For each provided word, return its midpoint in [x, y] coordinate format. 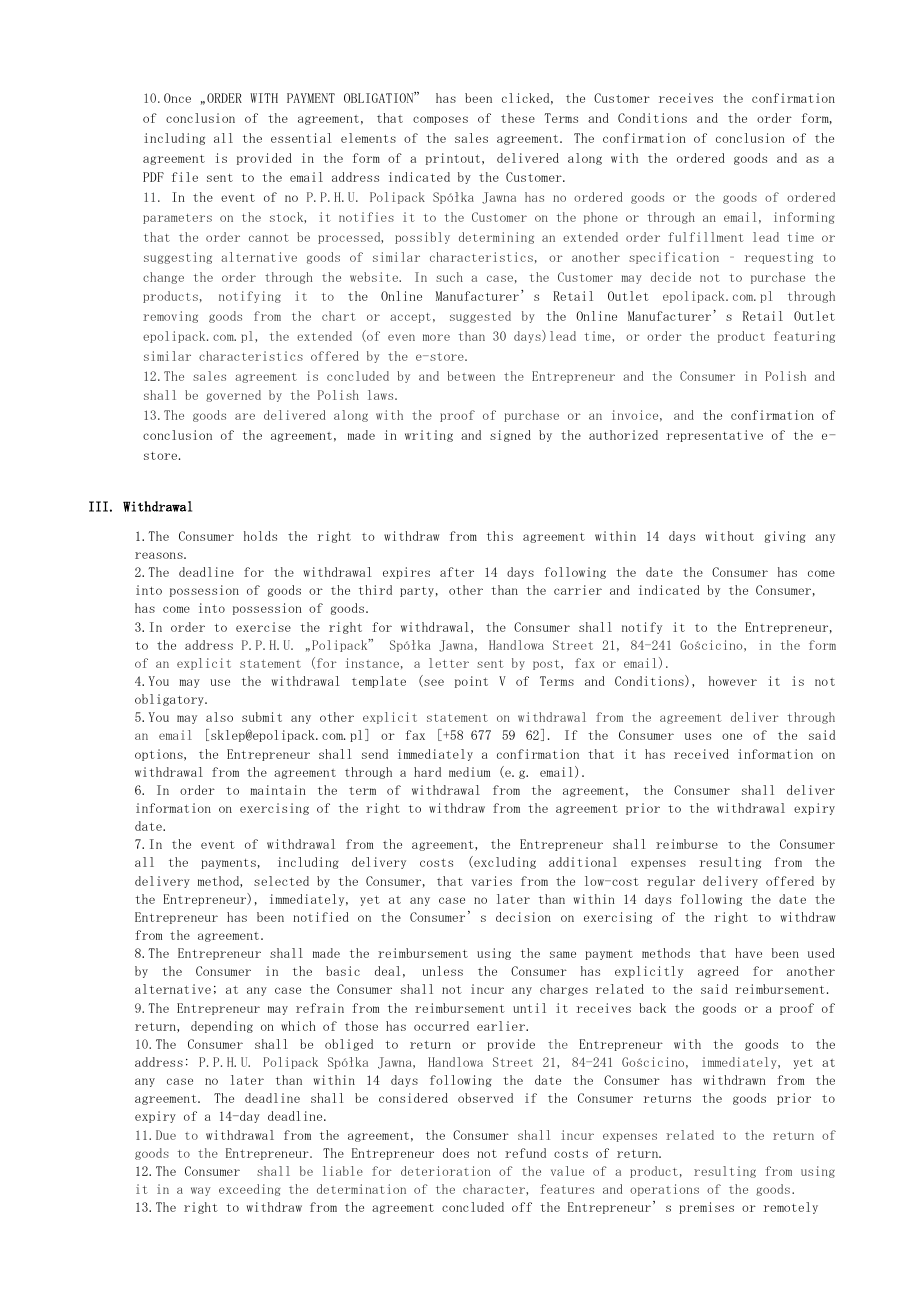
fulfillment [706, 237]
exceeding [250, 1190]
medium [469, 772]
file [185, 177]
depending [222, 1027]
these [518, 118]
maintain [277, 790]
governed [233, 396]
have [748, 953]
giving [785, 537]
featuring [804, 337]
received [701, 754]
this [500, 536]
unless [442, 971]
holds [260, 536]
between [471, 376]
